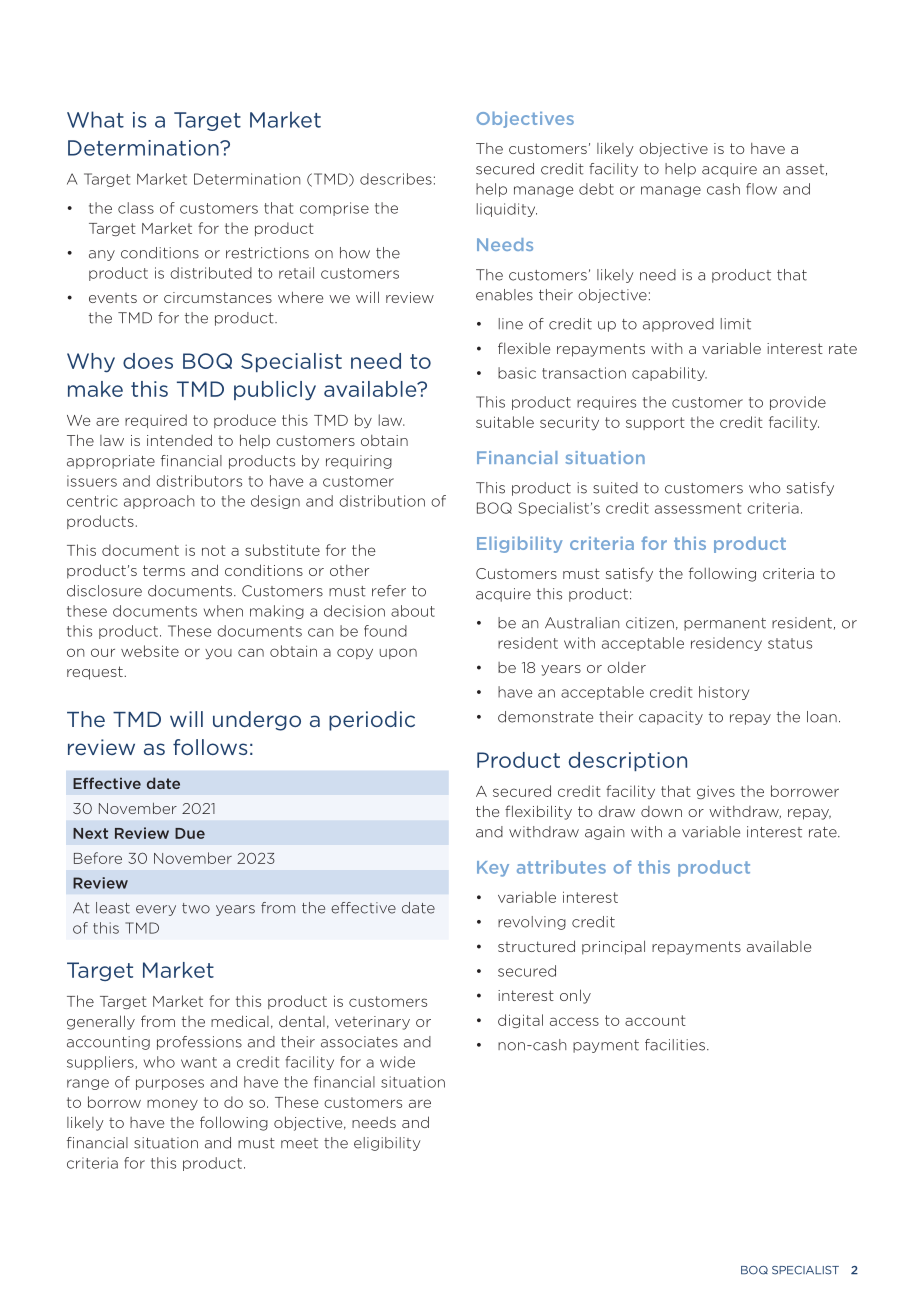 The width and height of the image is (924, 1308). What do you see at coordinates (413, 611) in the image?
I see `about` at bounding box center [413, 611].
